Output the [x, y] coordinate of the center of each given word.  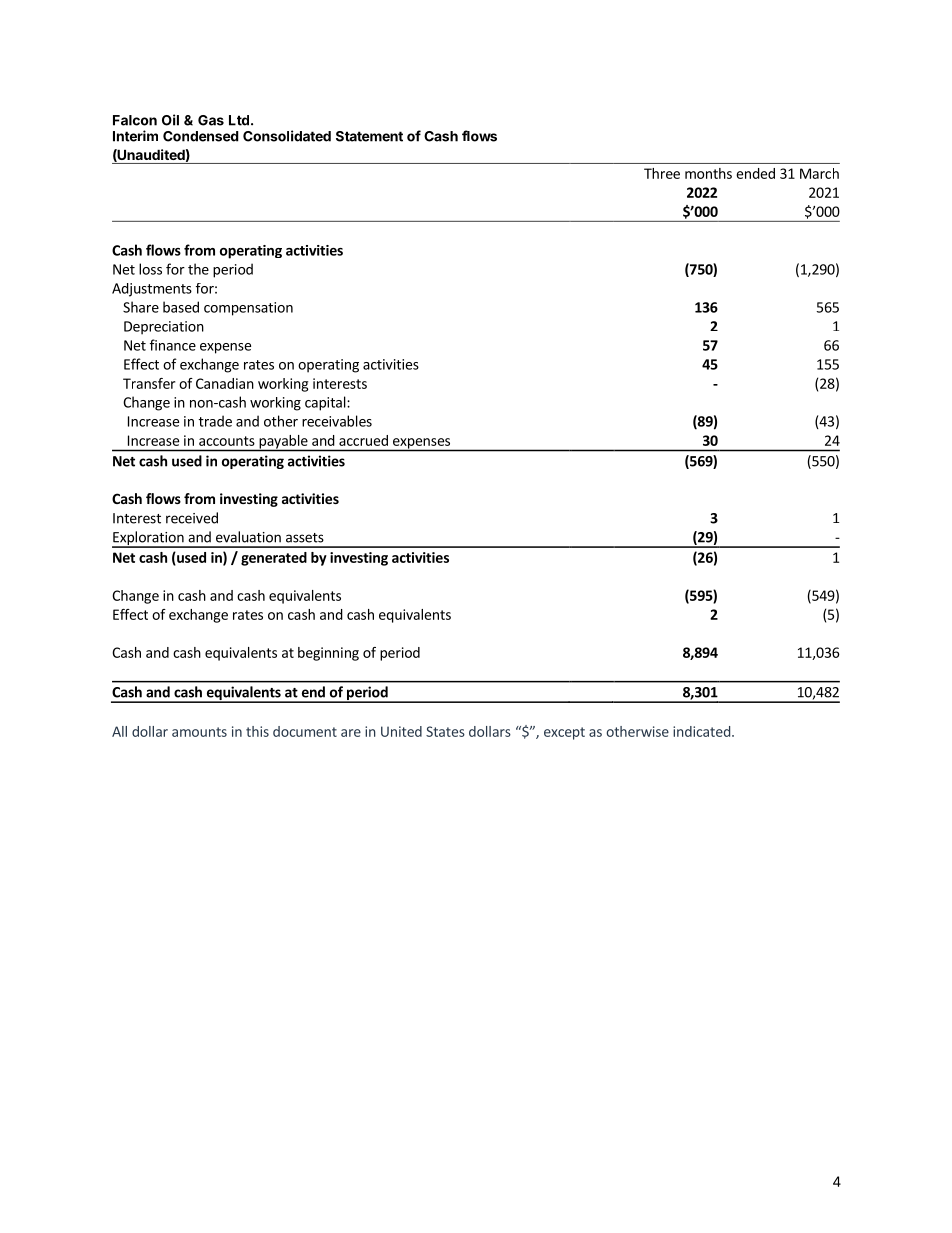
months [708, 173]
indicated [701, 731]
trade [215, 421]
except [564, 733]
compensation [248, 309]
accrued [363, 440]
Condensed [201, 136]
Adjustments [152, 290]
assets [305, 538]
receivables [337, 421]
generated [274, 559]
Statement [369, 136]
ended [755, 173]
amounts [199, 732]
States [445, 731]
